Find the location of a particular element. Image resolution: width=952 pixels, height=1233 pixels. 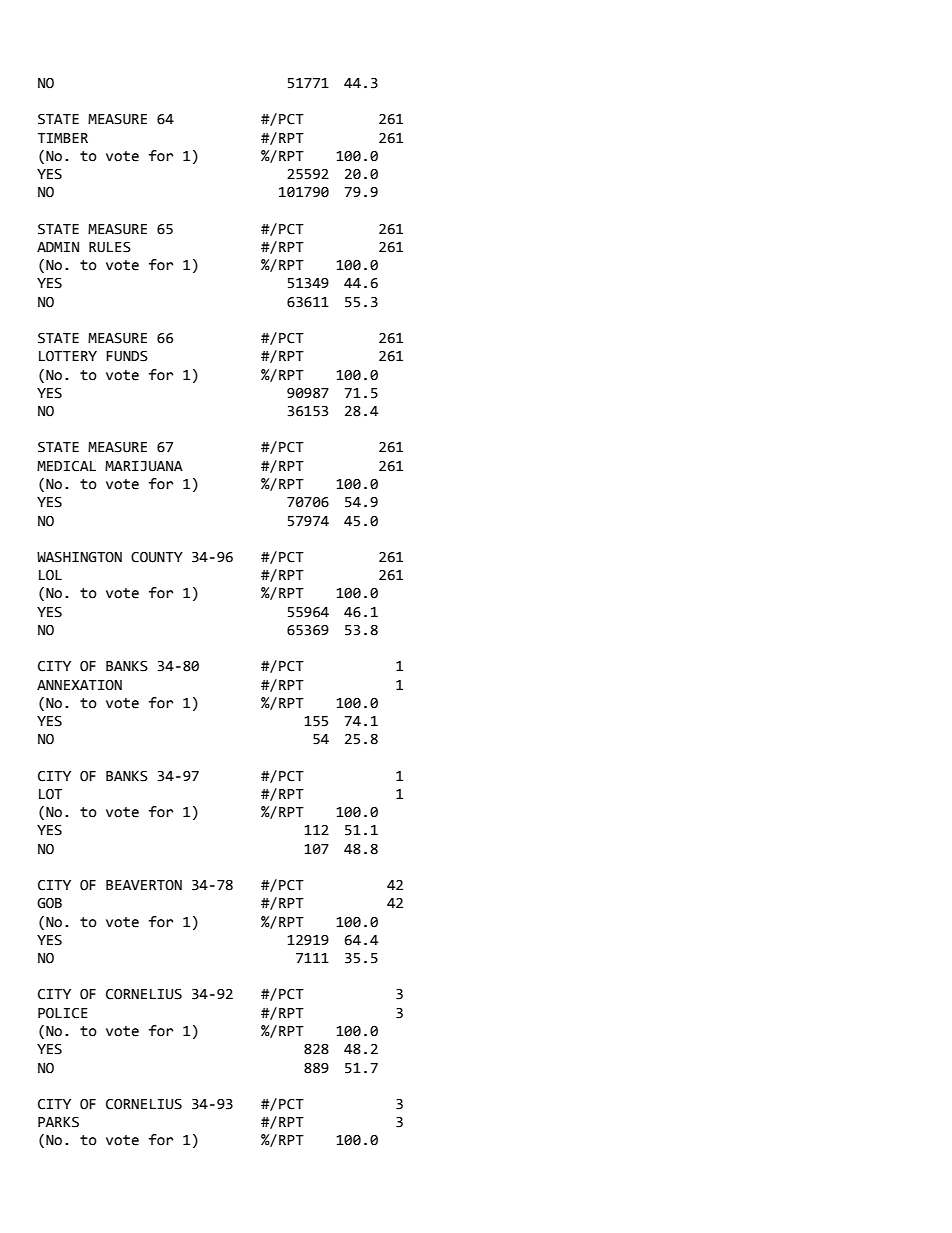

MEDICAL is located at coordinates (66, 466).
